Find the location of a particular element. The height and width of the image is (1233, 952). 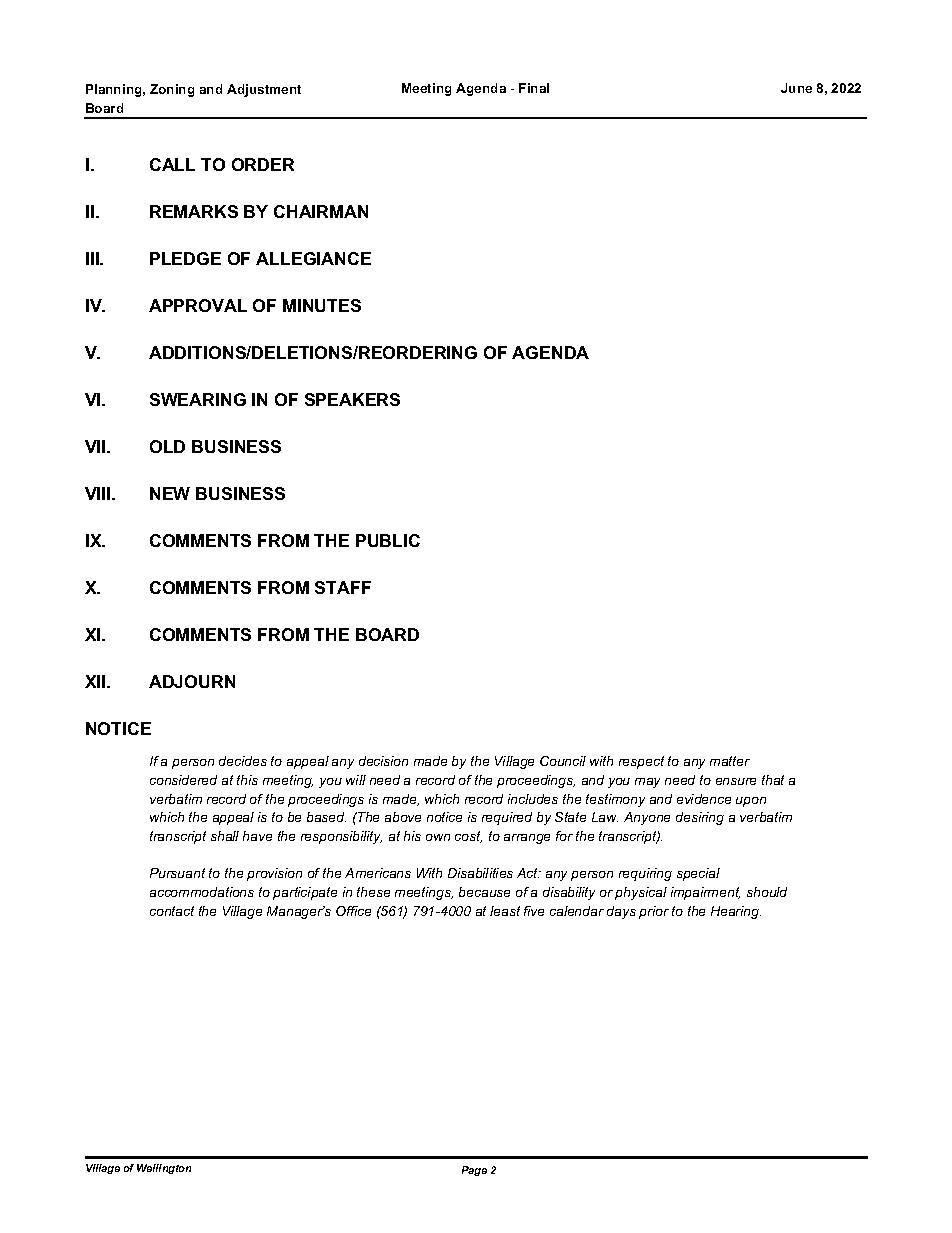

PUBLIC is located at coordinates (388, 540).
